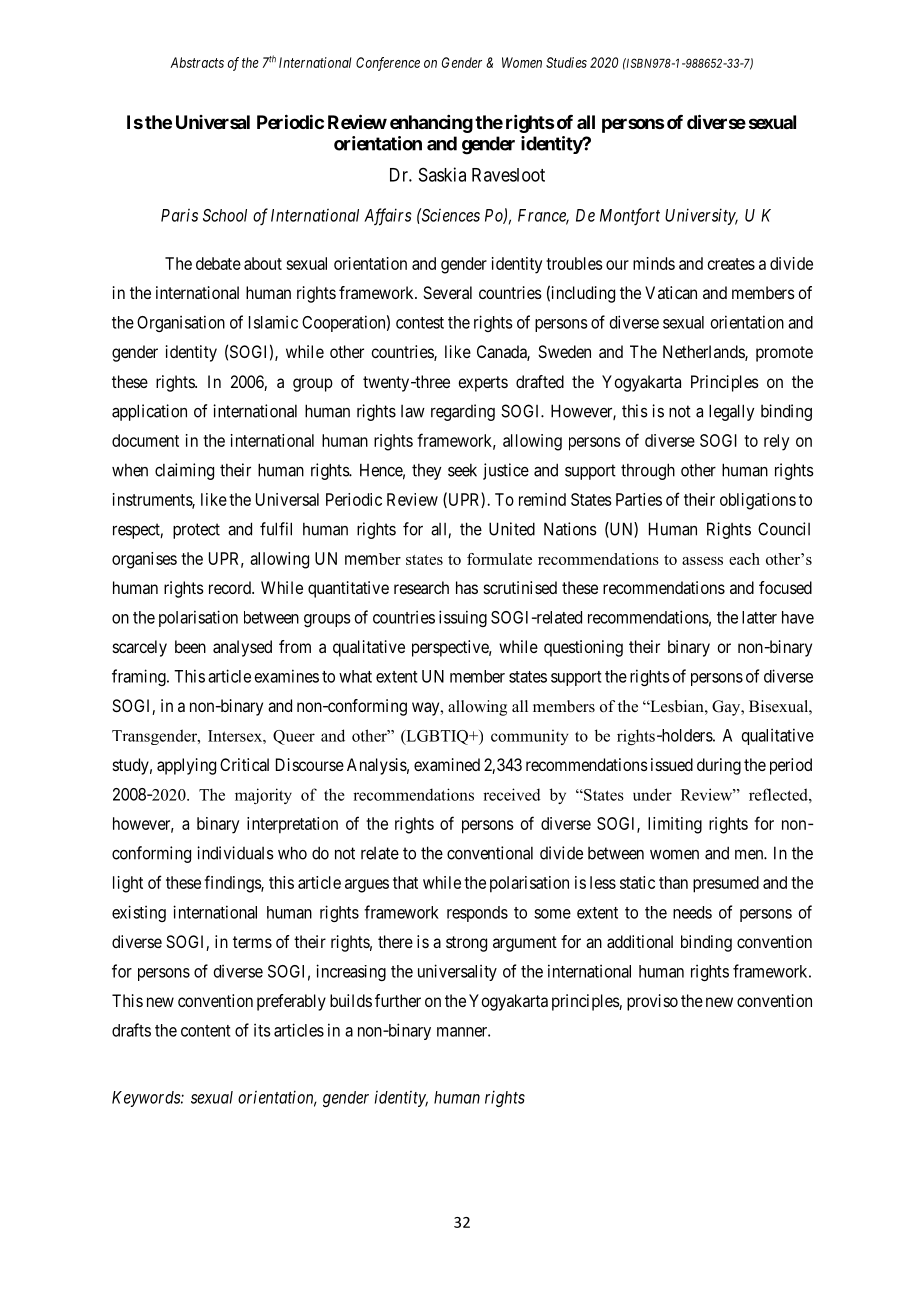  I want to click on further, so click(398, 1000).
